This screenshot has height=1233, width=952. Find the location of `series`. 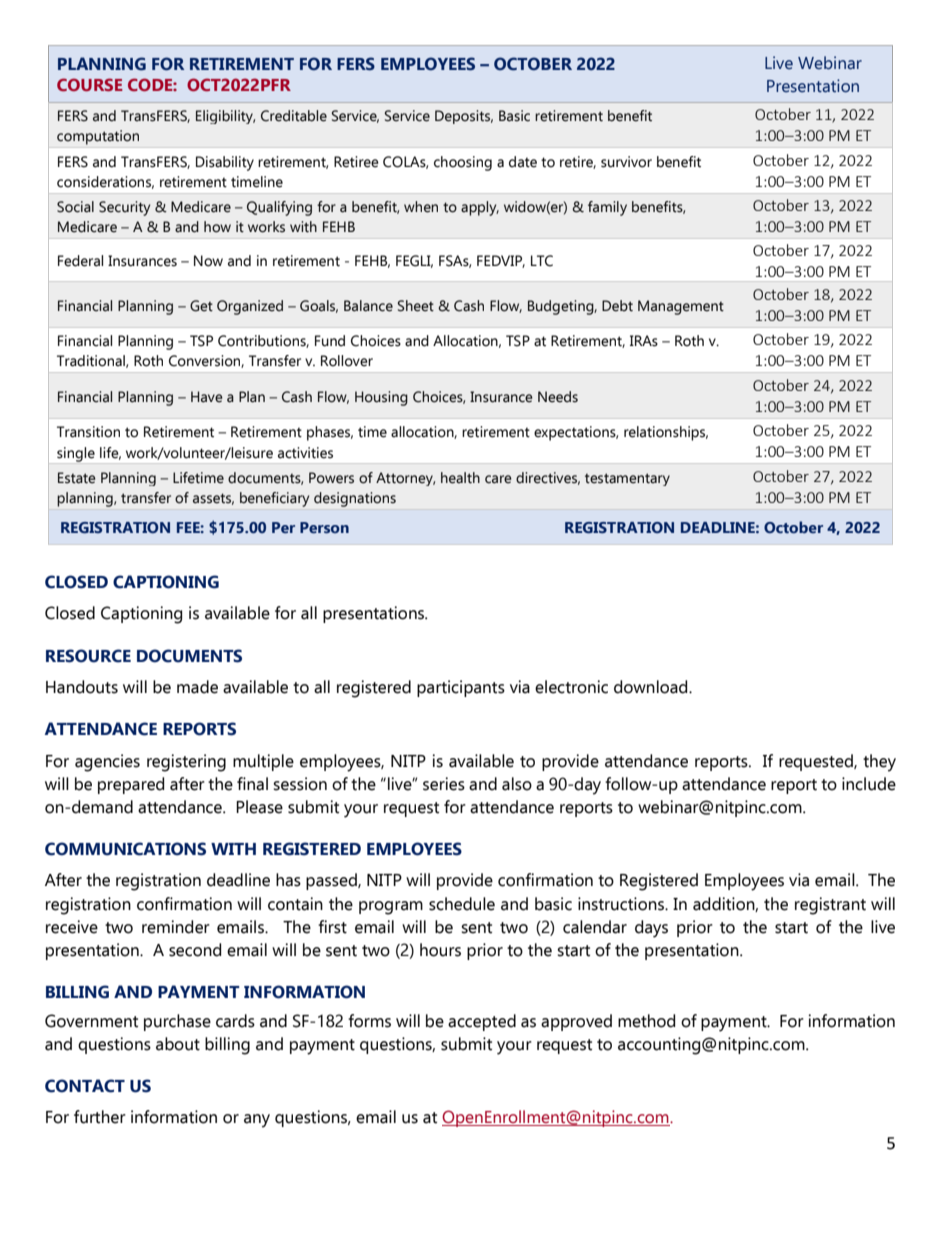

series is located at coordinates (444, 784).
